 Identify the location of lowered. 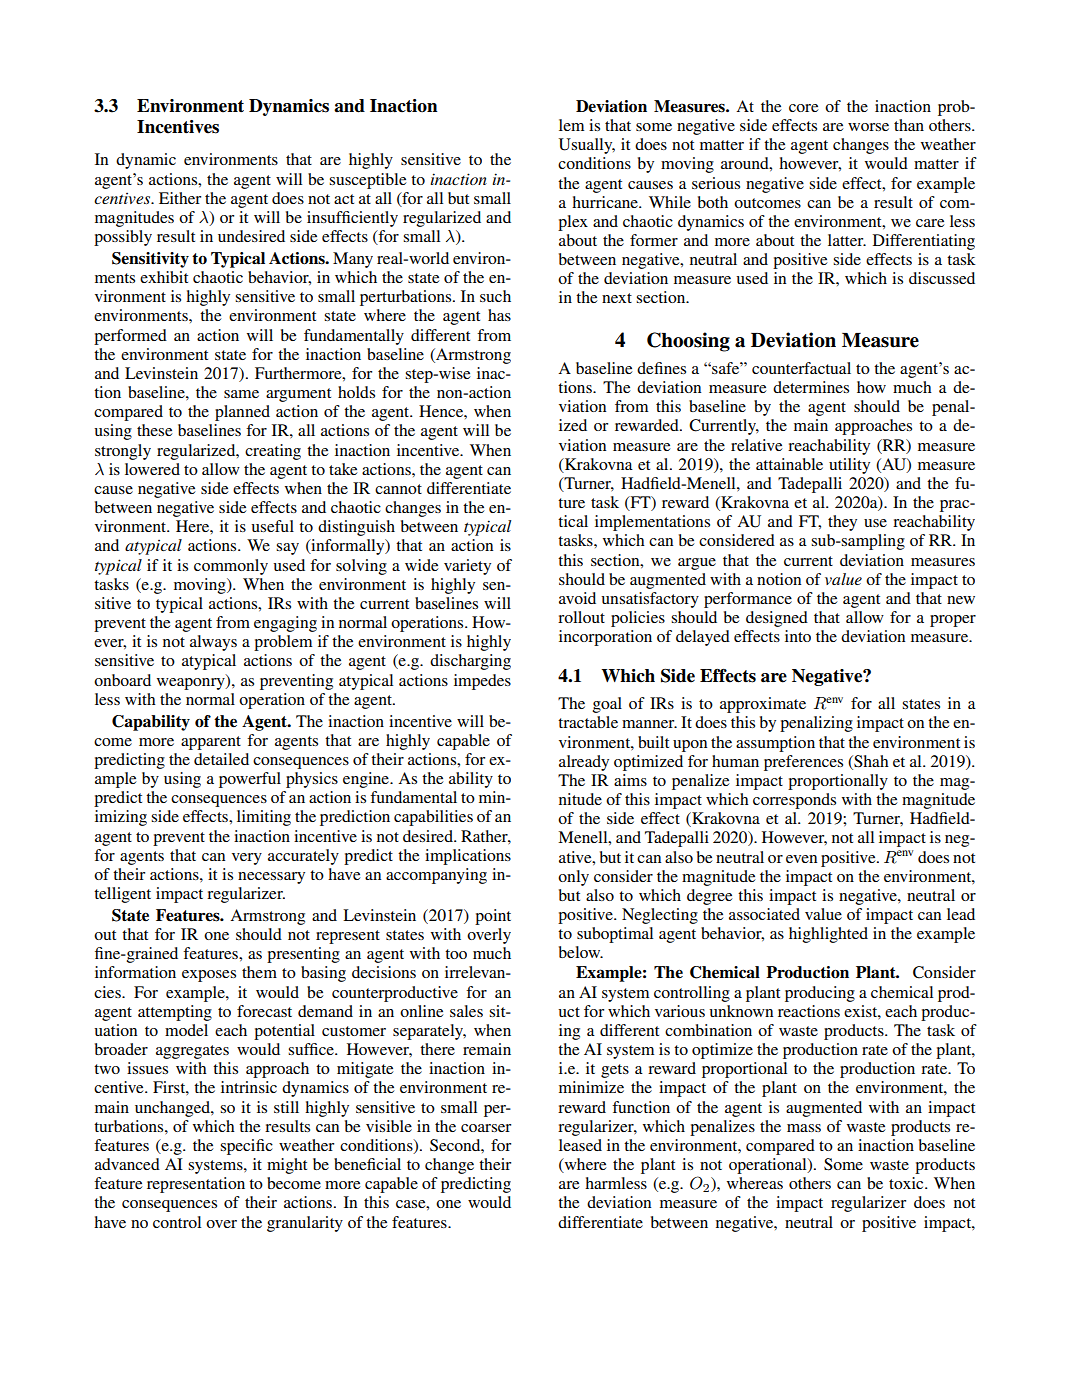
(152, 469).
